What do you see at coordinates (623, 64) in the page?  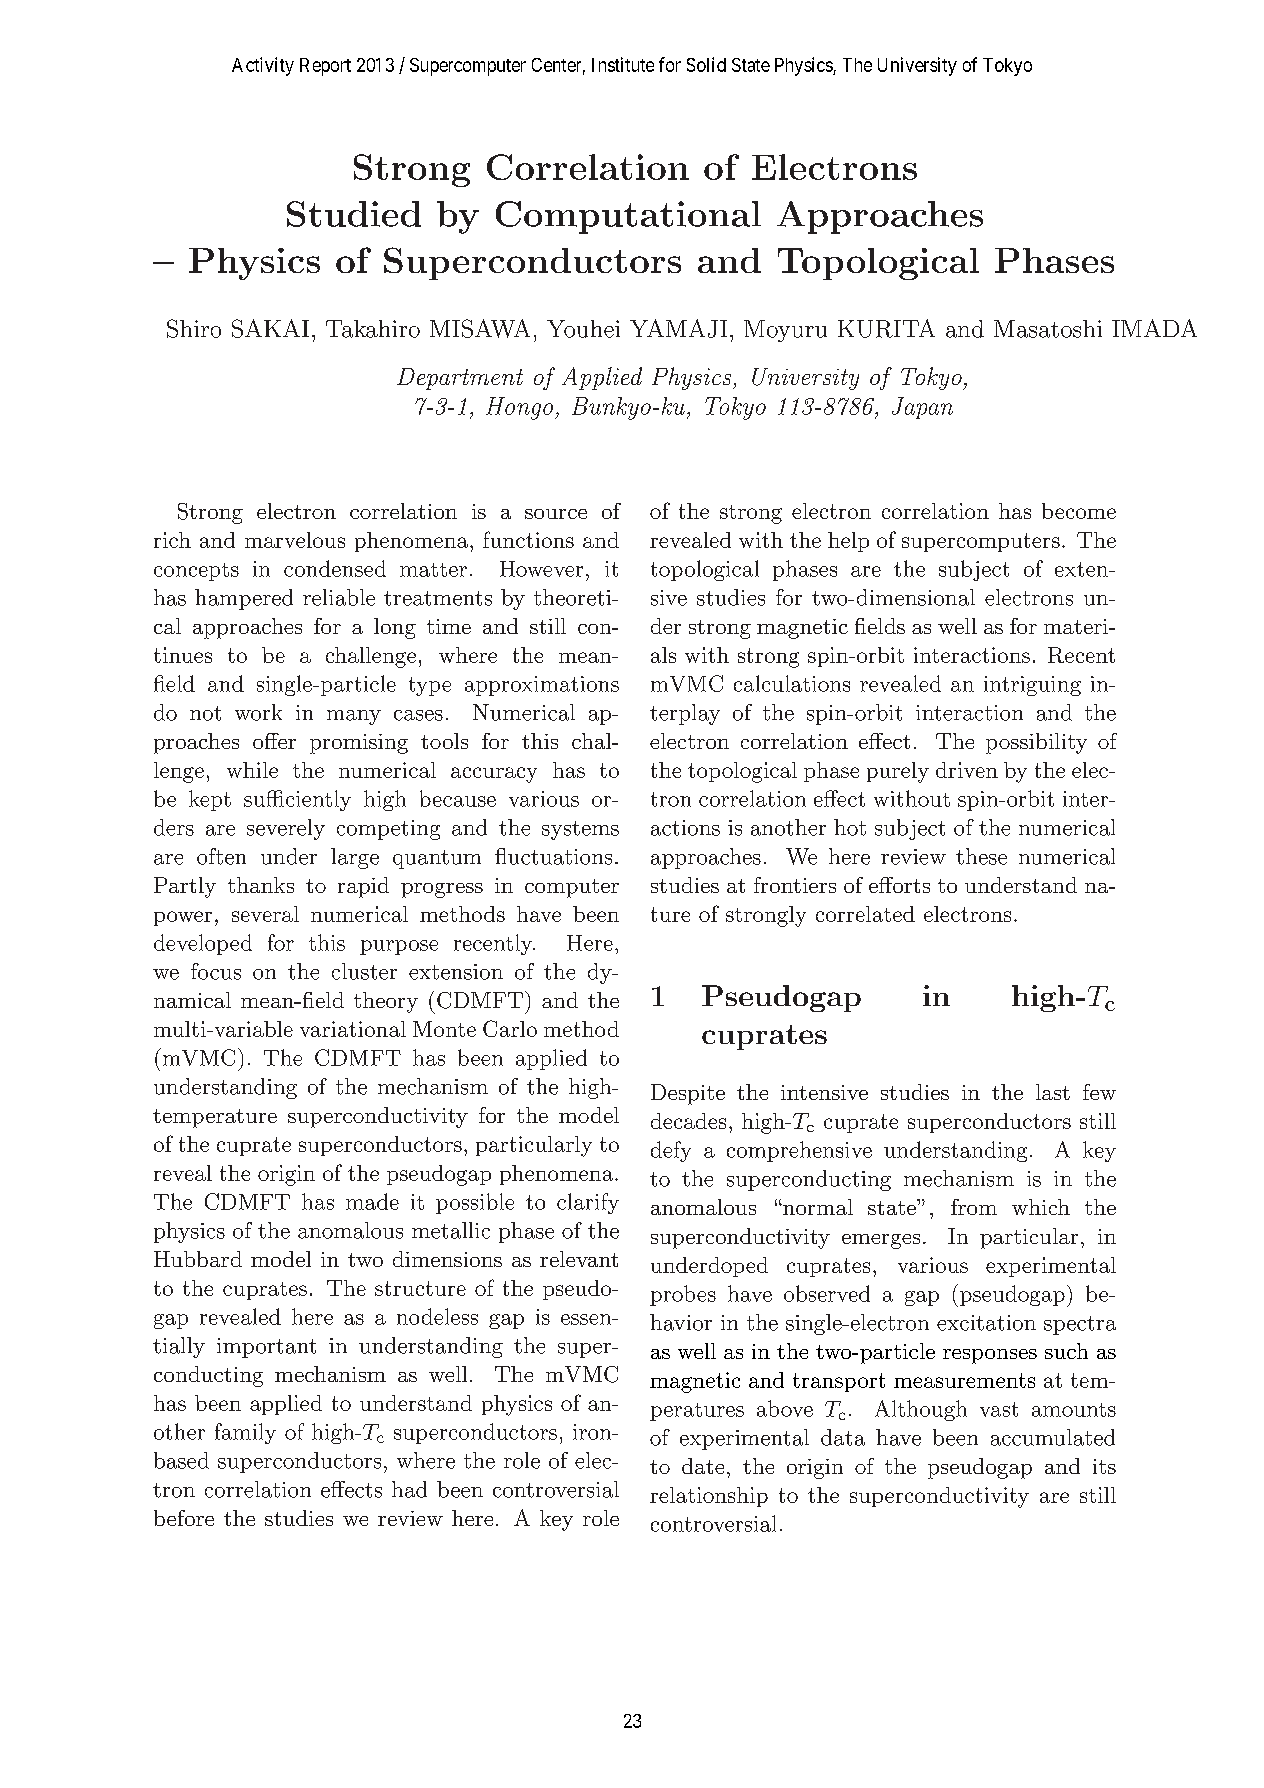 I see `Institute` at bounding box center [623, 64].
